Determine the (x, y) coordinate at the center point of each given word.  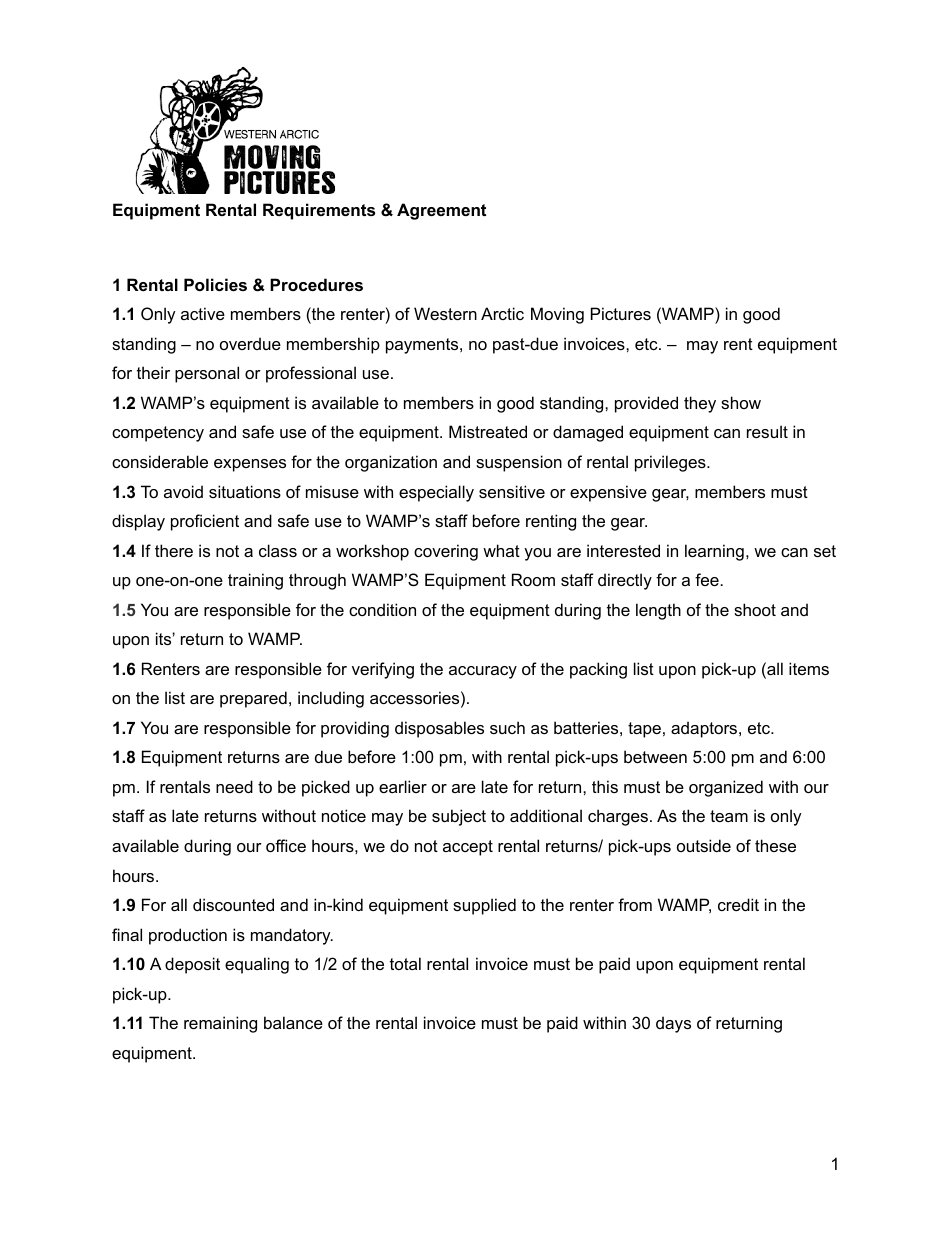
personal (207, 374)
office (286, 845)
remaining (220, 1024)
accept (468, 848)
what (501, 550)
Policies (215, 284)
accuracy (483, 672)
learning (714, 552)
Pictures (621, 313)
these (775, 845)
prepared (253, 699)
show (741, 402)
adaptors (705, 729)
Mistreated (488, 431)
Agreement (441, 211)
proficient (205, 522)
